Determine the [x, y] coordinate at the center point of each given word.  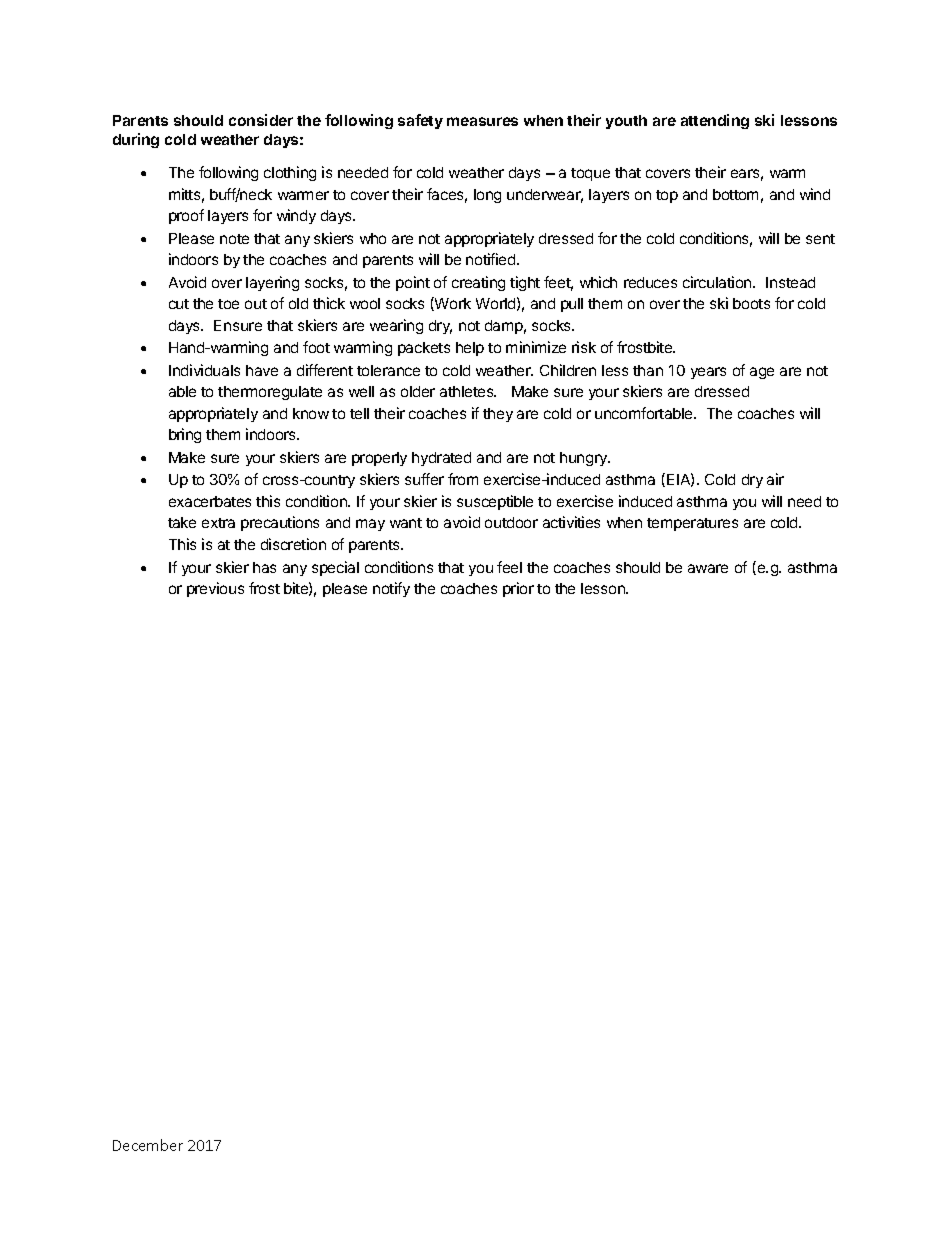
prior [518, 589]
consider [261, 120]
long [487, 196]
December [148, 1145]
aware [708, 568]
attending [715, 121]
